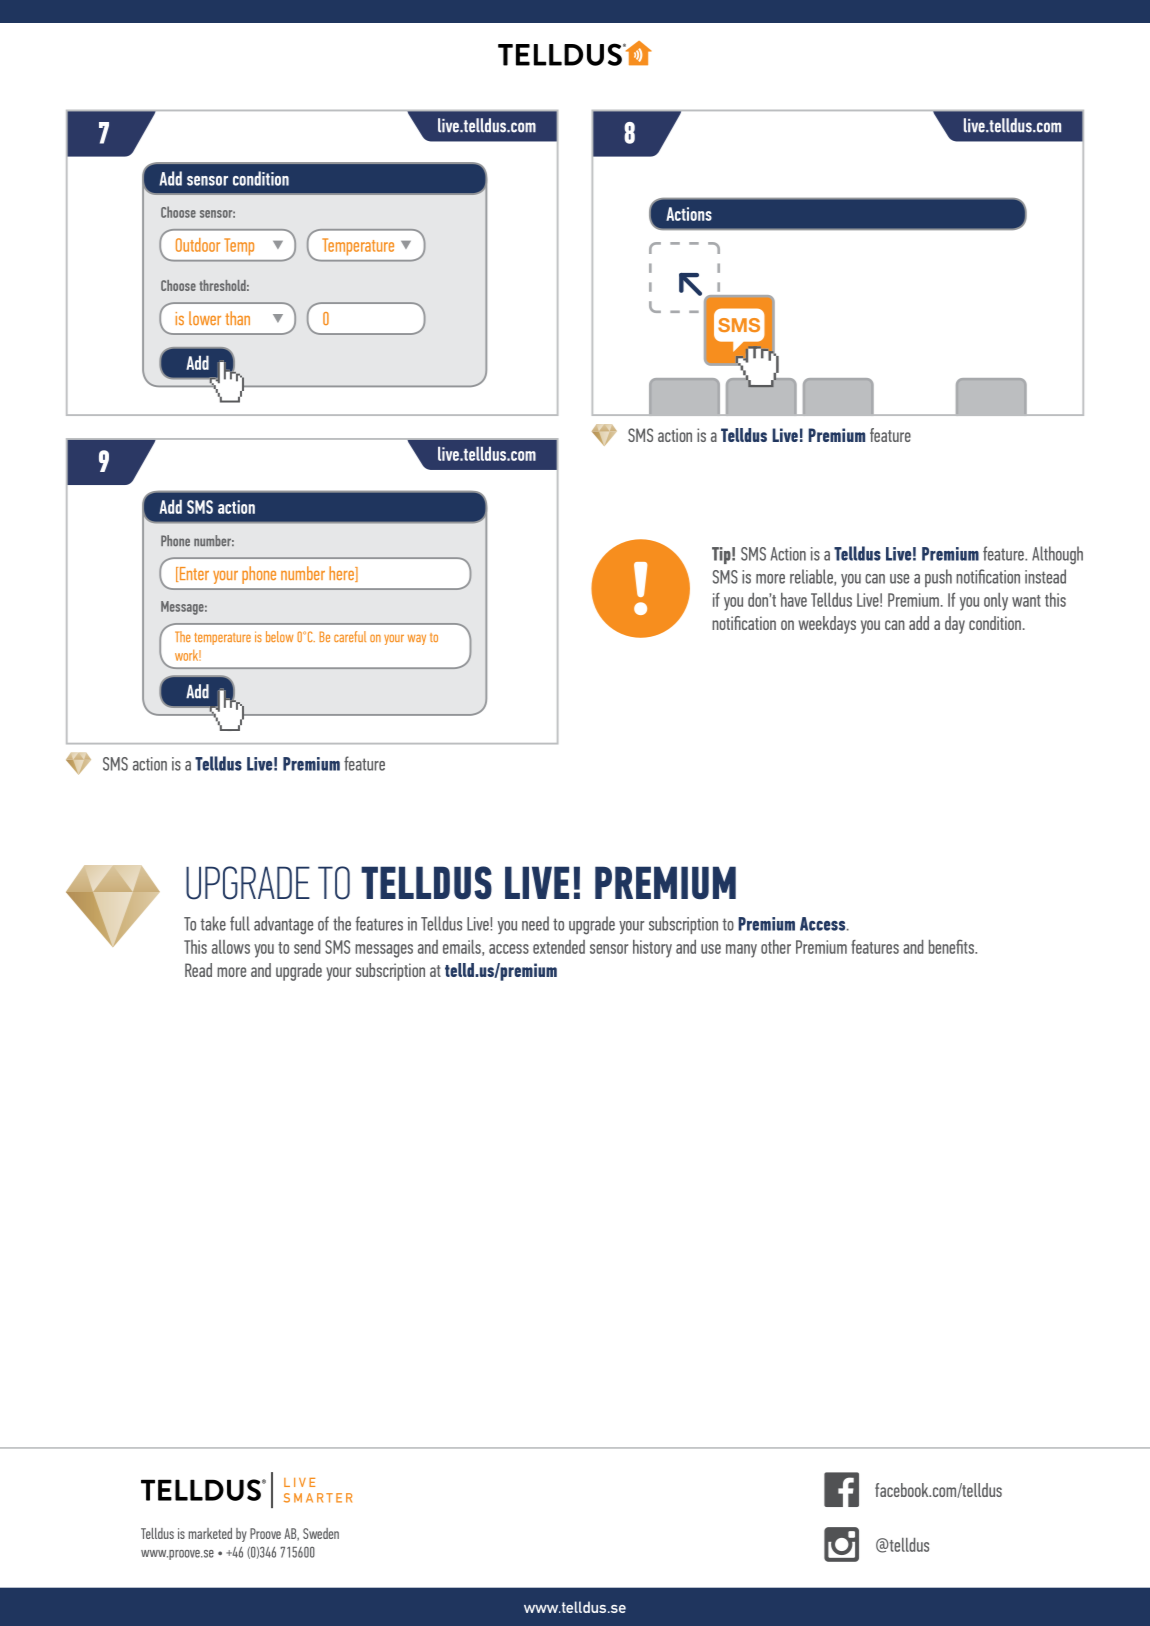 This page has width=1150, height=1626. What do you see at coordinates (776, 947) in the page?
I see `other` at bounding box center [776, 947].
